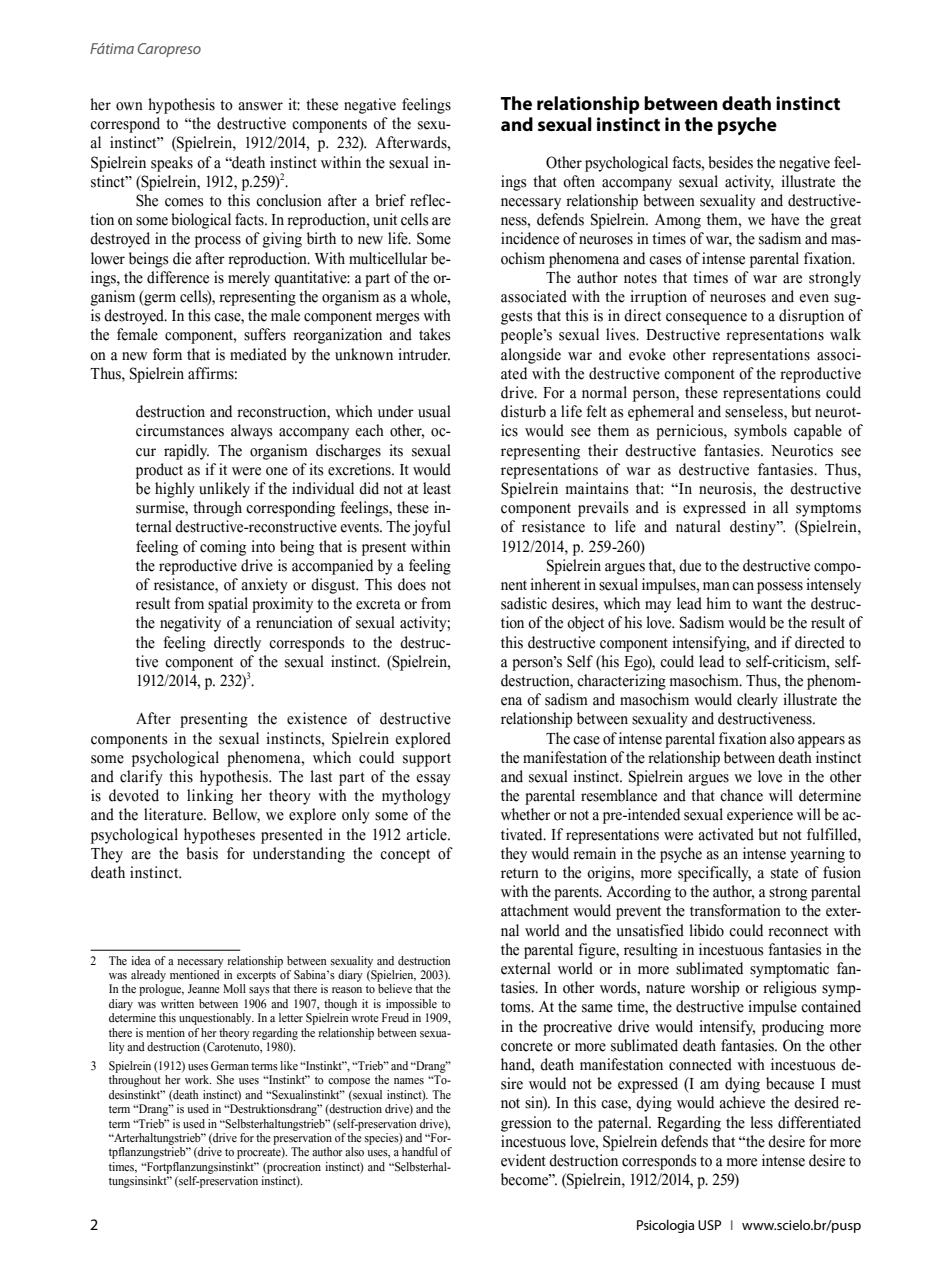  Describe the element at coordinates (726, 489) in the document. I see `neurosis` at that location.
